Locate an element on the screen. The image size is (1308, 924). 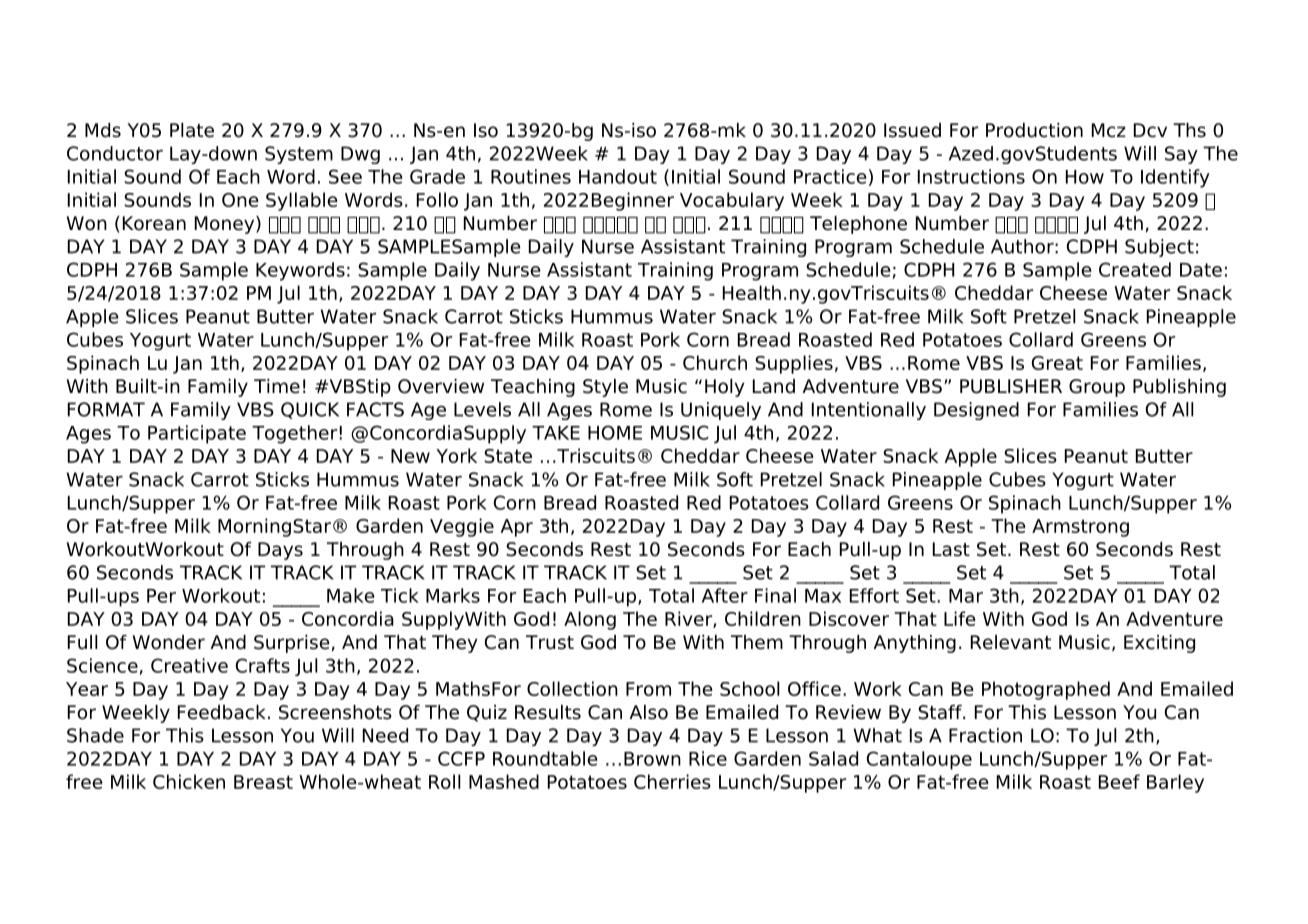
Great is located at coordinates (1057, 363).
